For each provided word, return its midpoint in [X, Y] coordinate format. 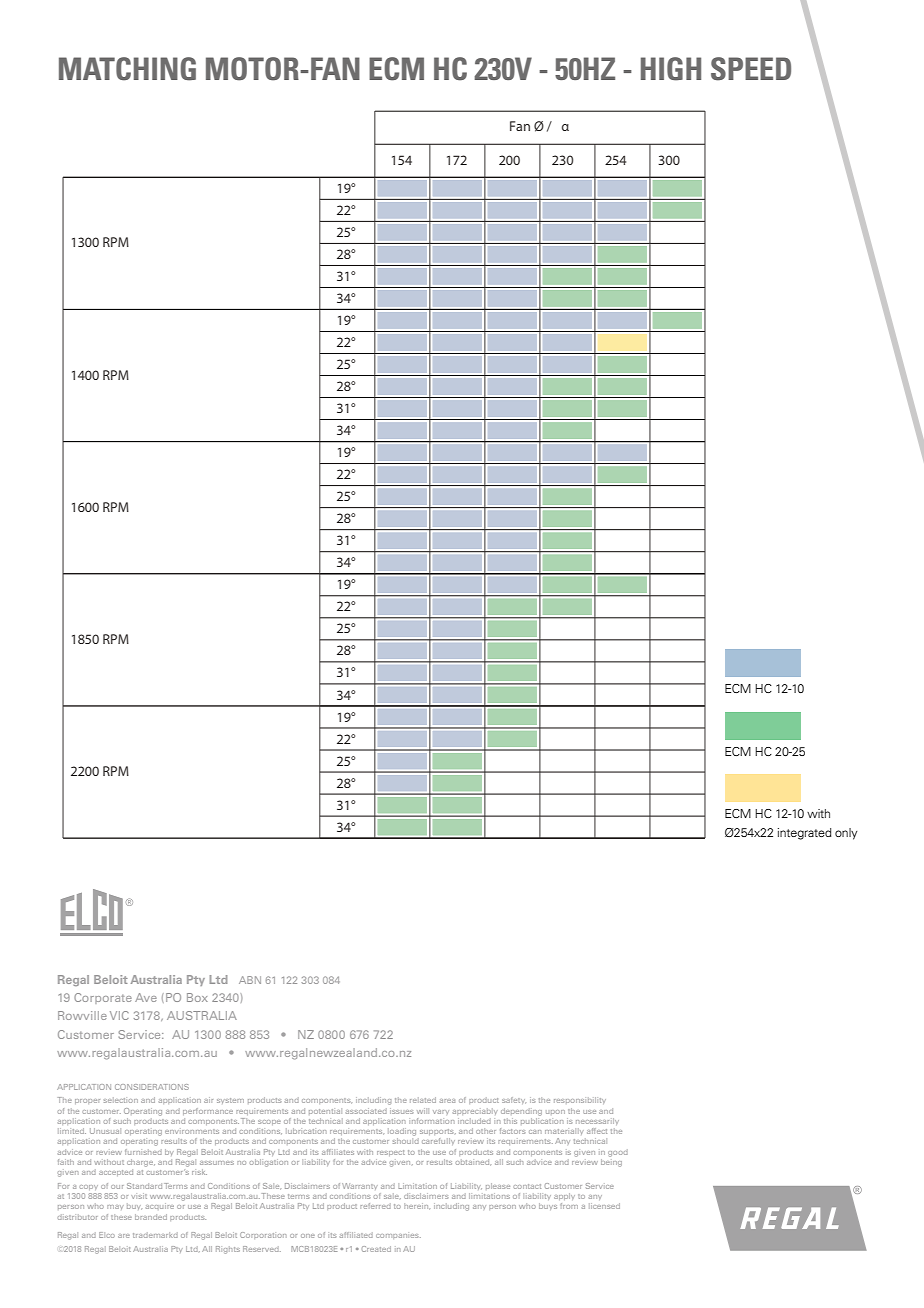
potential [325, 1111]
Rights [228, 1250]
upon [555, 1112]
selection [121, 1100]
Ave [146, 997]
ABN [250, 980]
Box [197, 997]
